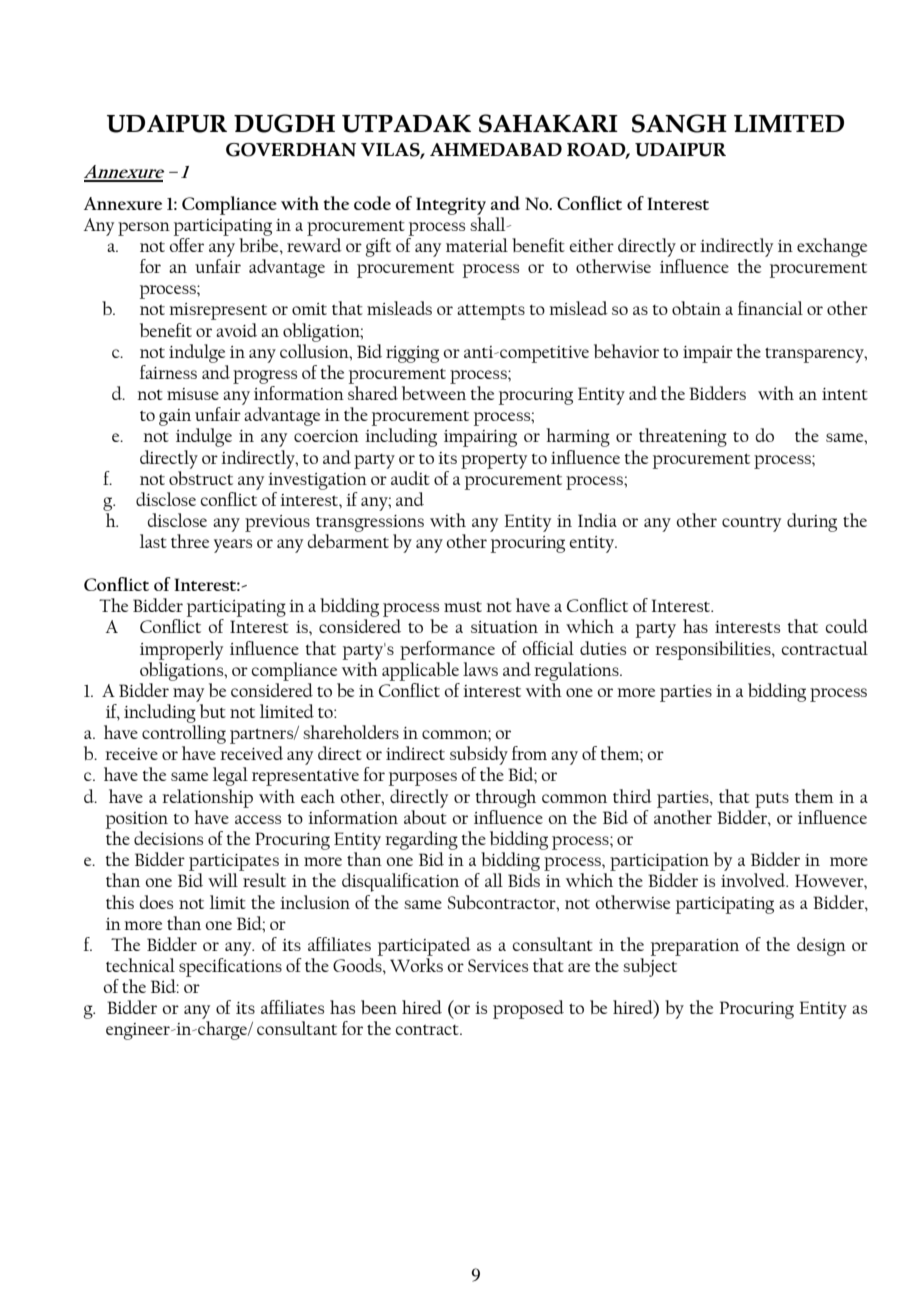  What do you see at coordinates (714, 650) in the document?
I see `responsibilities` at bounding box center [714, 650].
